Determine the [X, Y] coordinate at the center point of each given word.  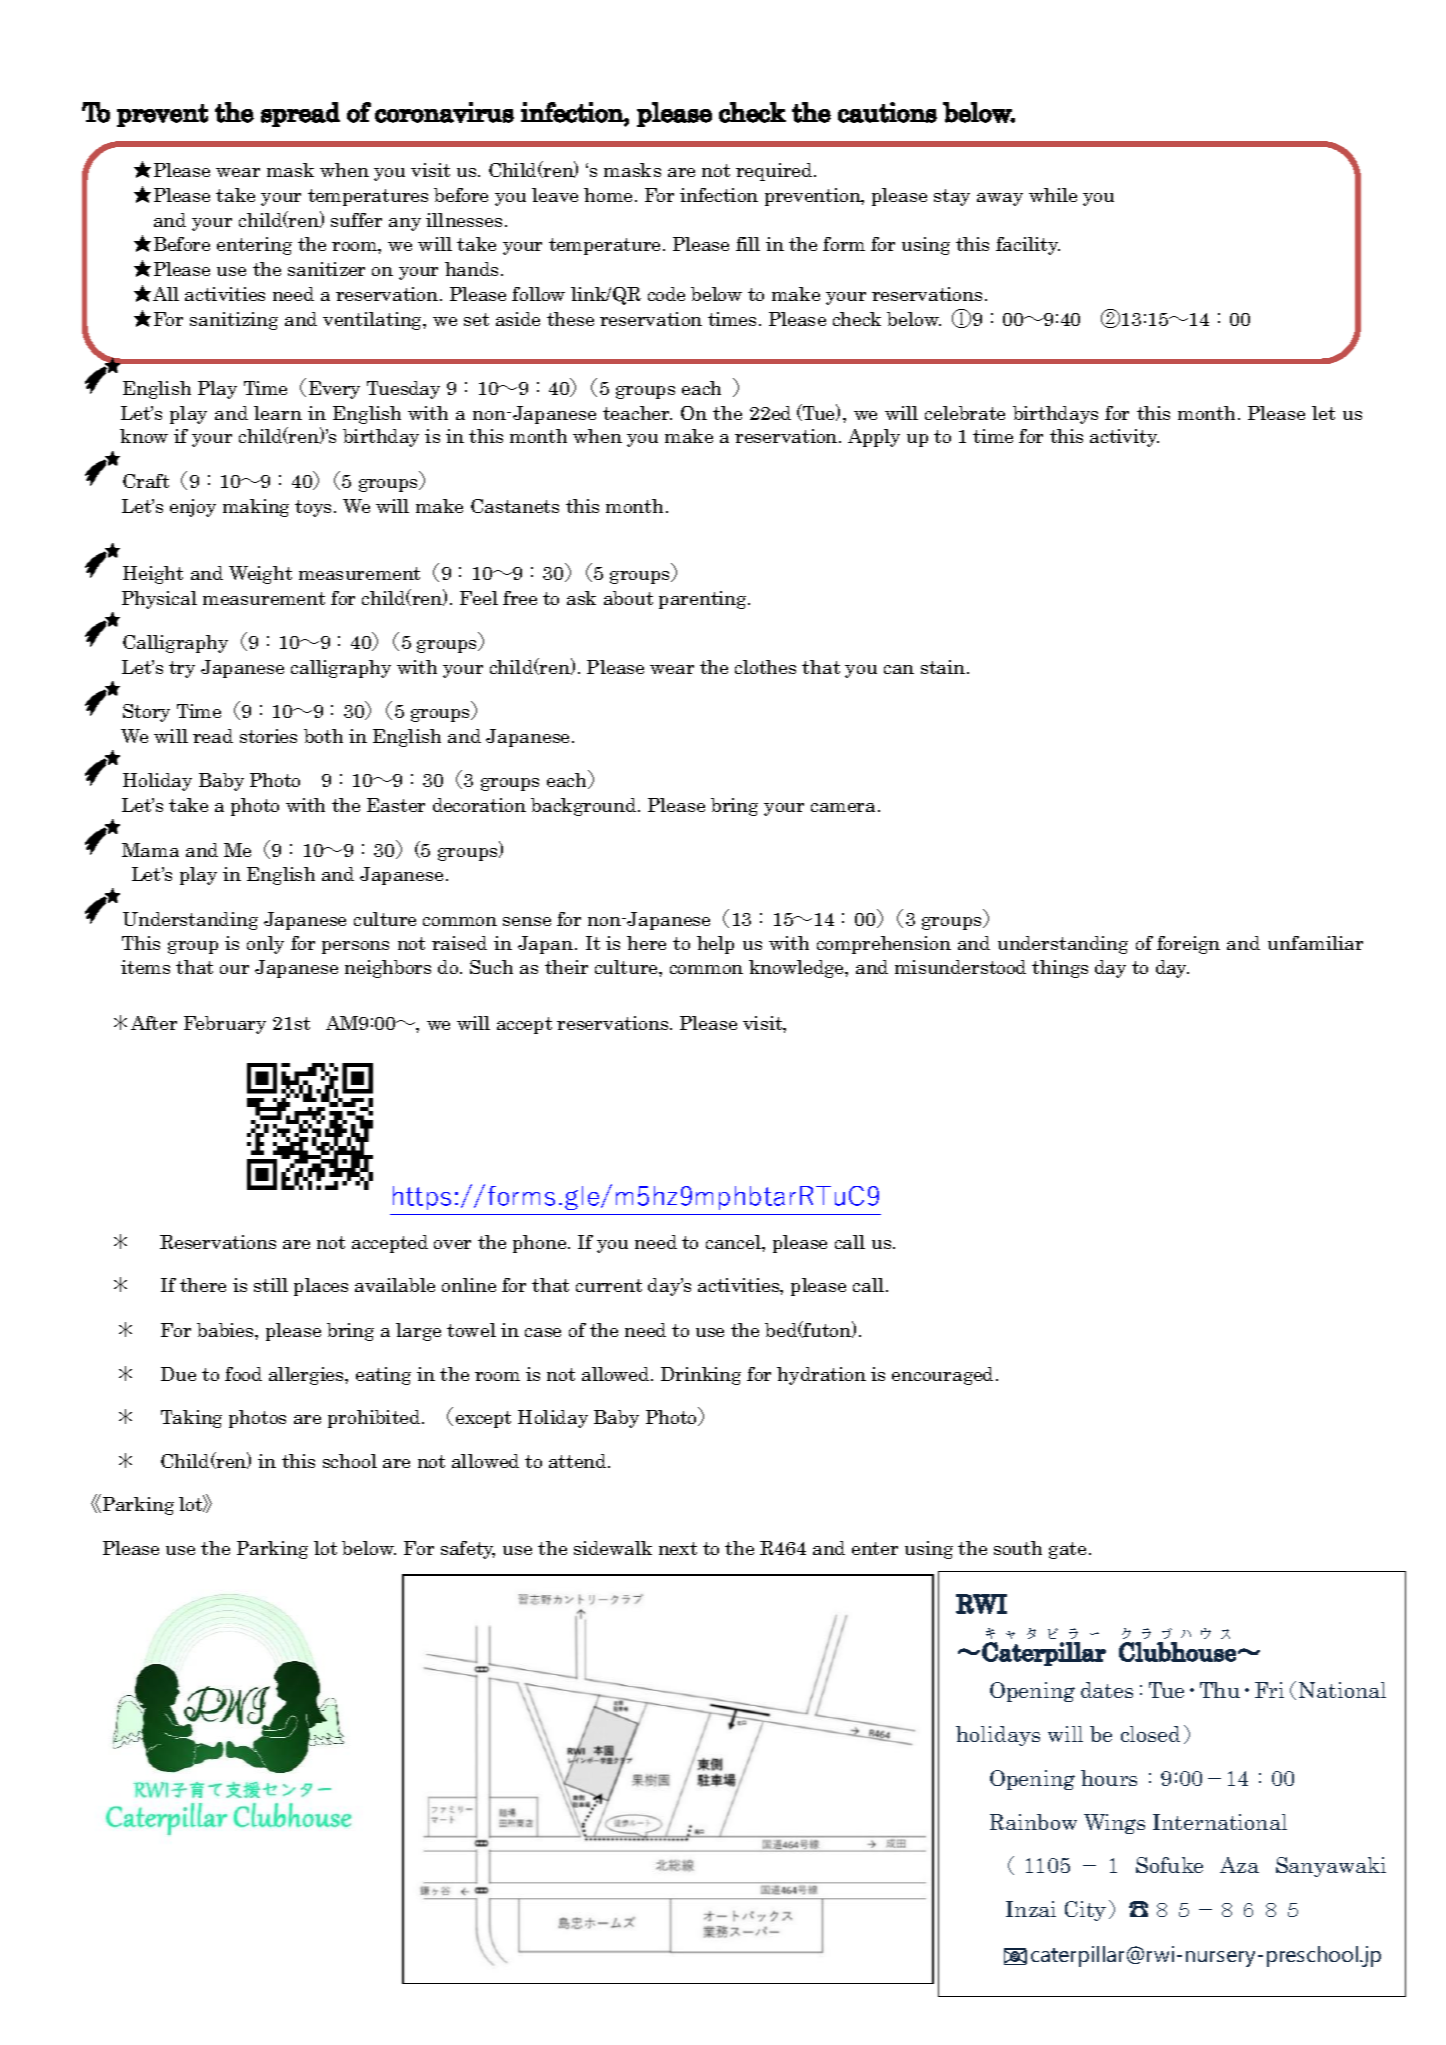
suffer [356, 220]
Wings [1114, 1824]
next [678, 1548]
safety [468, 1550]
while [1053, 195]
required [775, 172]
